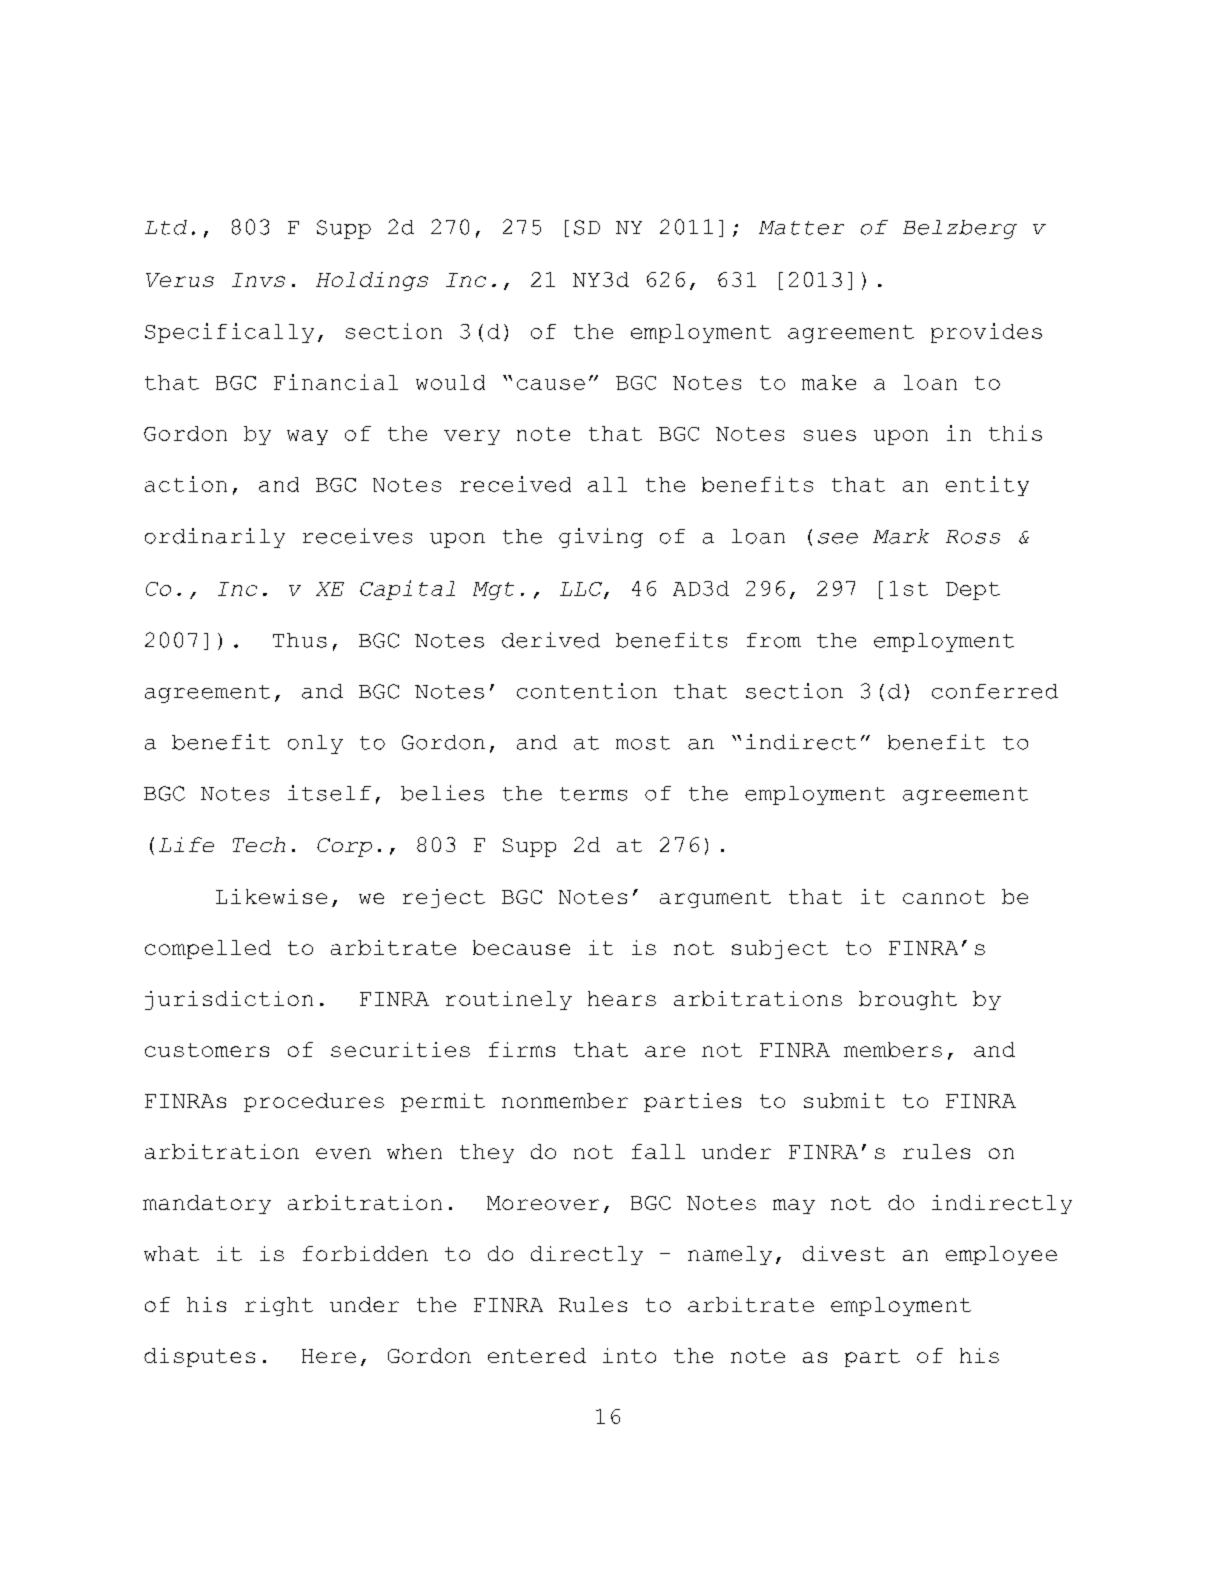  I want to click on Matter, so click(801, 228).
